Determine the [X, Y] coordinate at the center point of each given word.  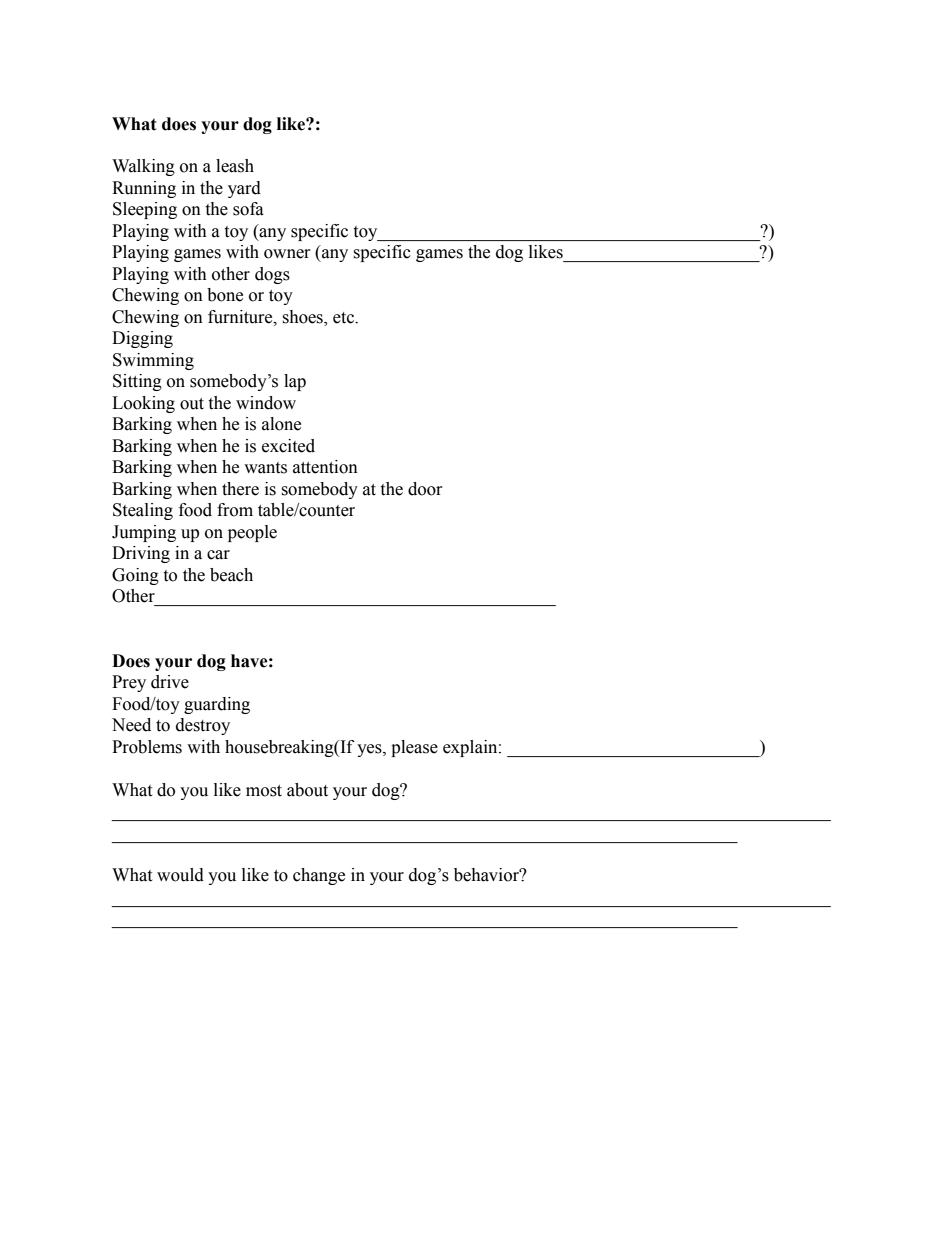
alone [281, 424]
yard [244, 189]
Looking [143, 404]
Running [144, 189]
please [414, 748]
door [425, 489]
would [180, 875]
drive [170, 682]
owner [287, 254]
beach [231, 575]
